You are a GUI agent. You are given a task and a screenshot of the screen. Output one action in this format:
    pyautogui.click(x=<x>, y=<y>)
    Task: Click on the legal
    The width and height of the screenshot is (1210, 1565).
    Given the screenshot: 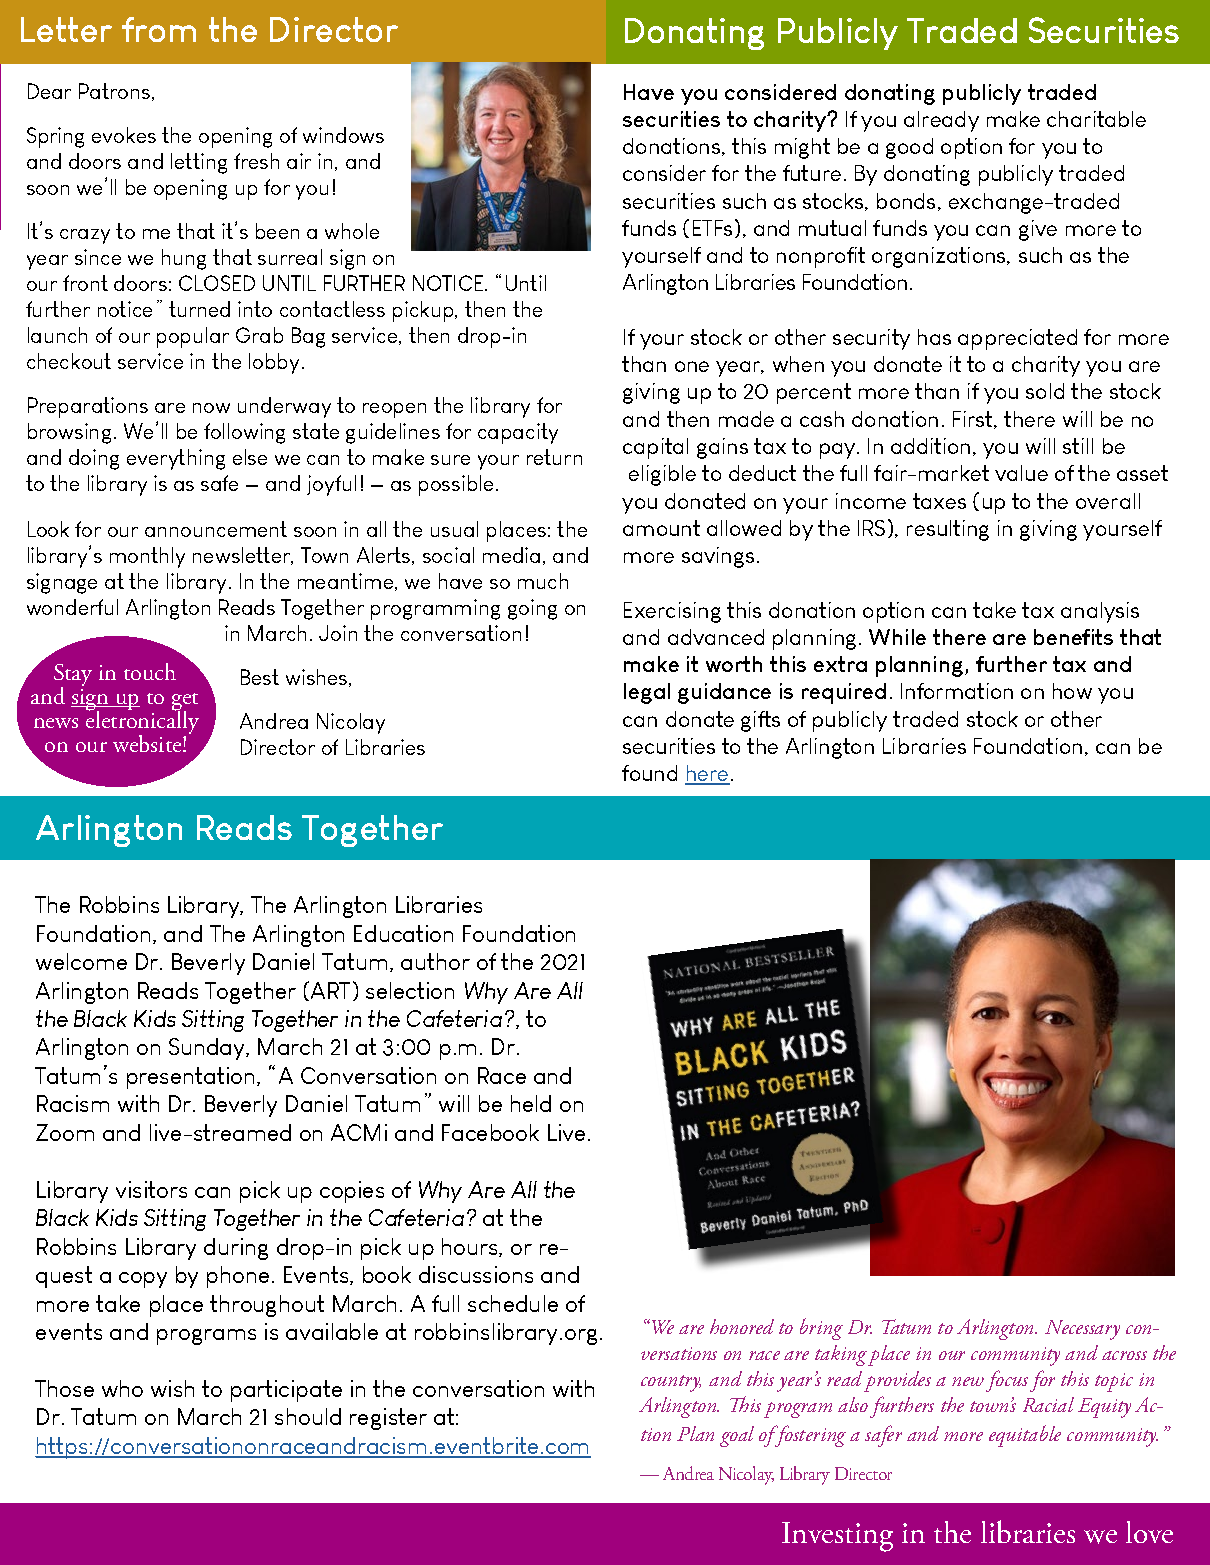 What is the action you would take?
    pyautogui.click(x=647, y=693)
